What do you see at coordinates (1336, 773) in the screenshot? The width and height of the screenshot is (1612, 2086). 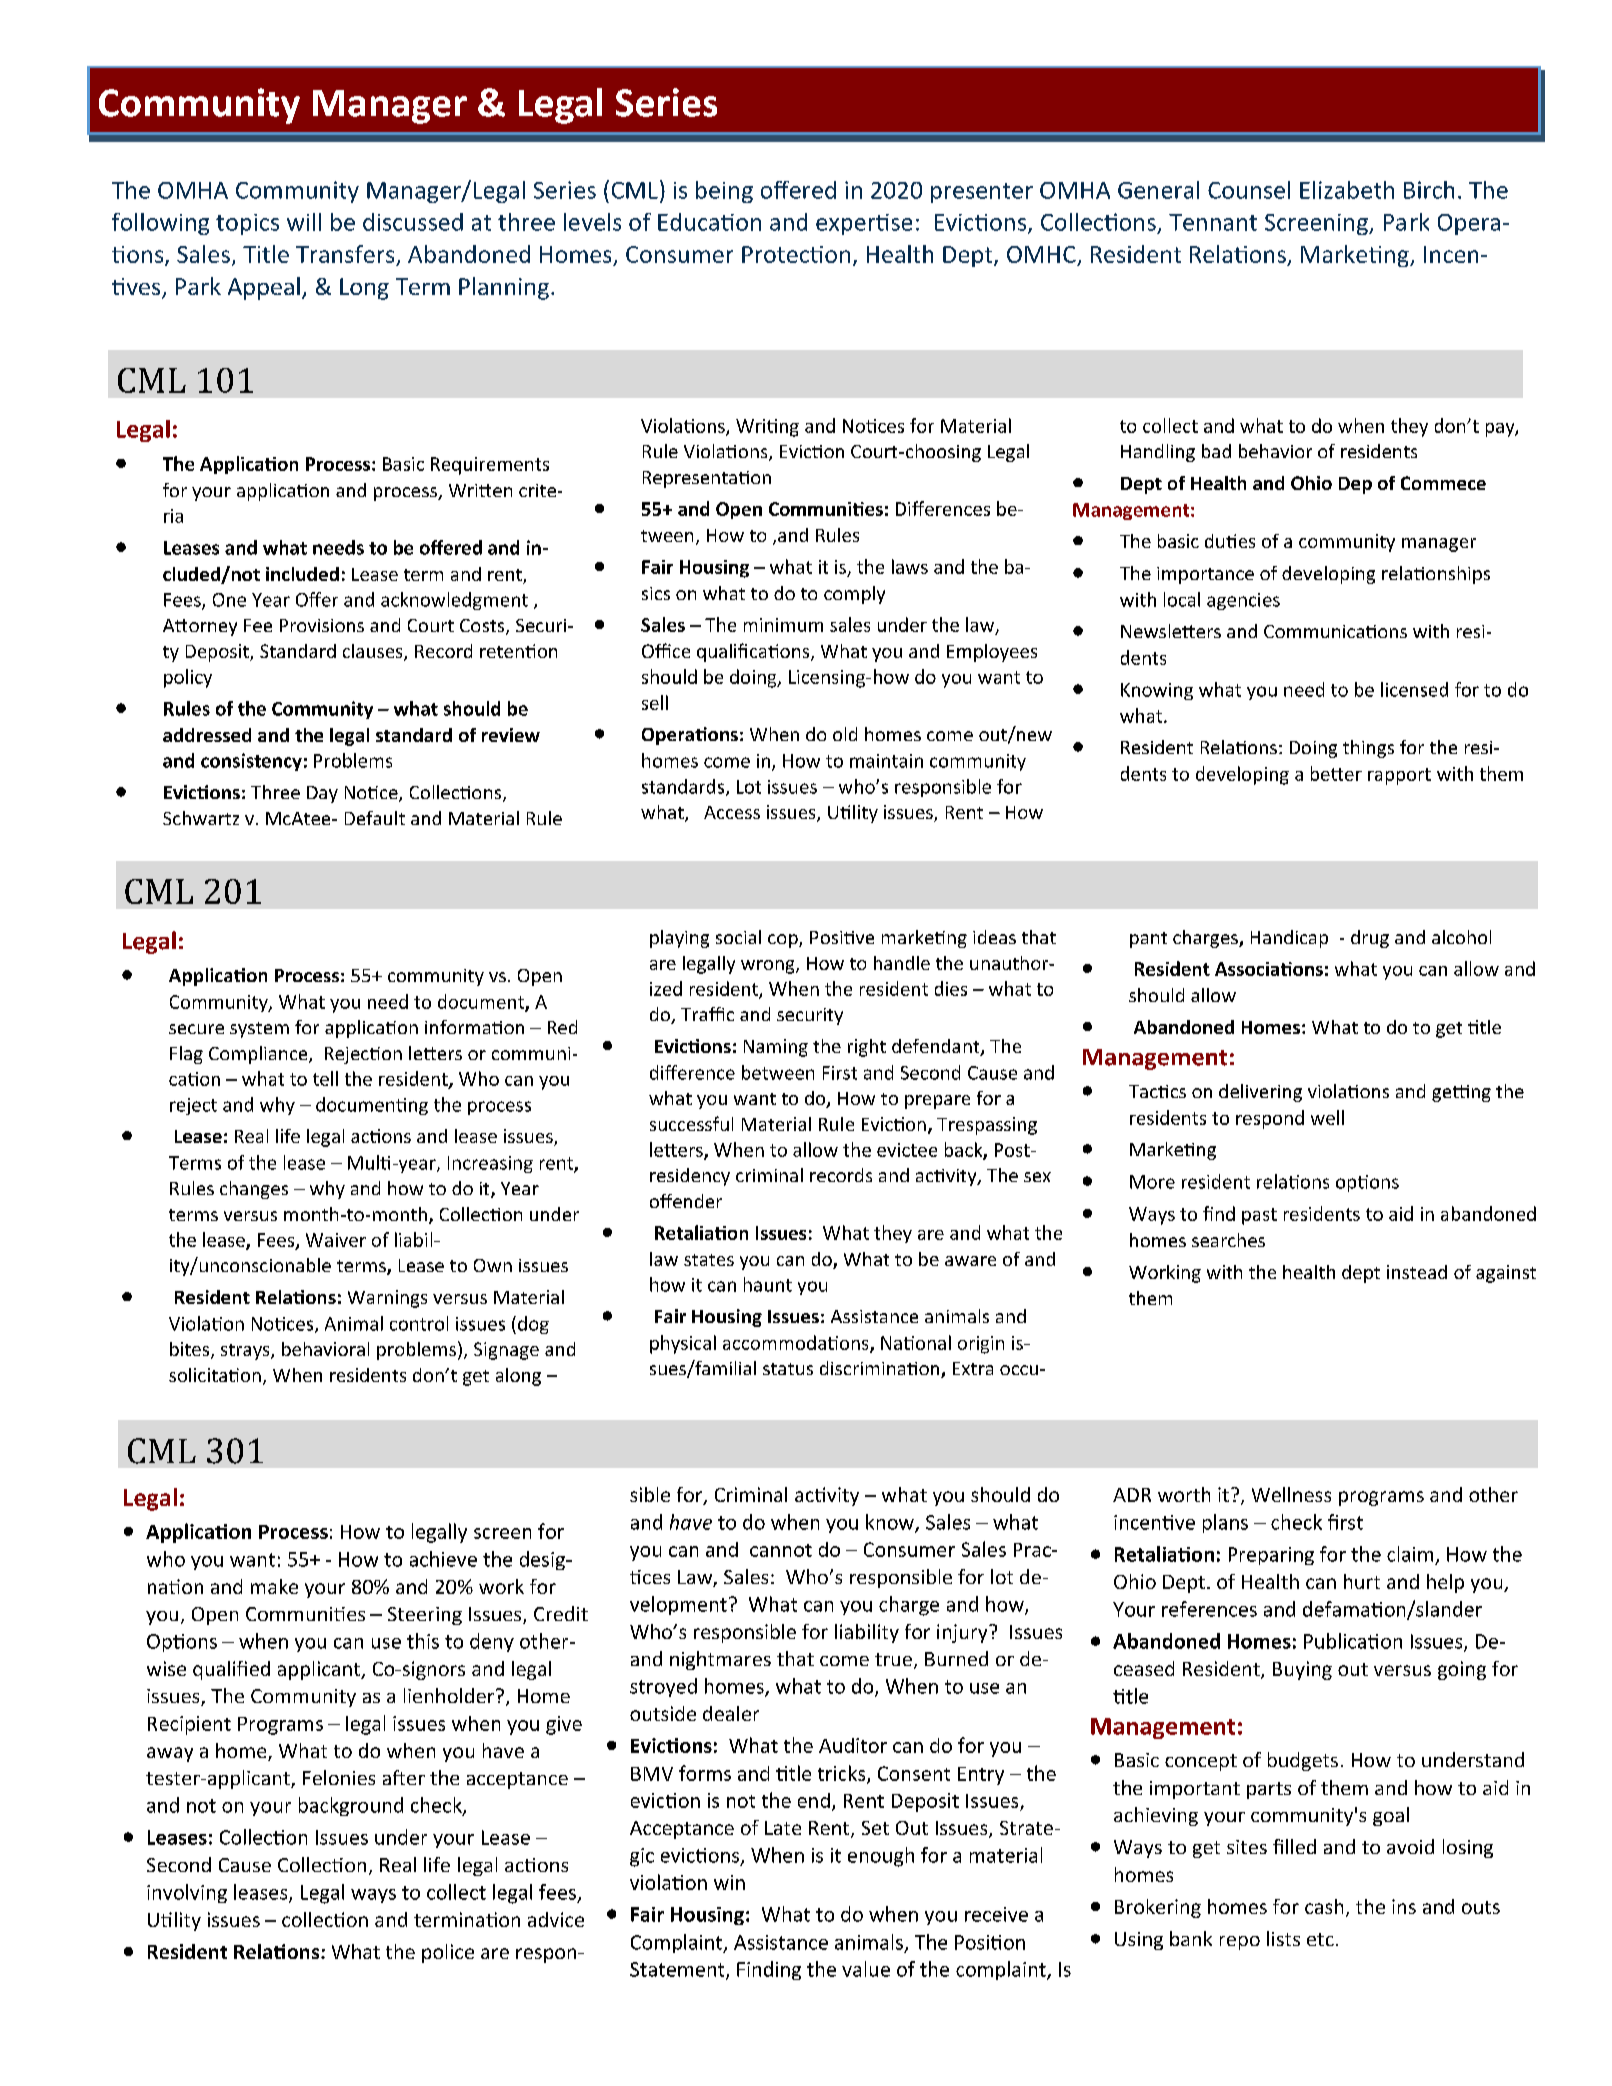 I see `better` at bounding box center [1336, 773].
